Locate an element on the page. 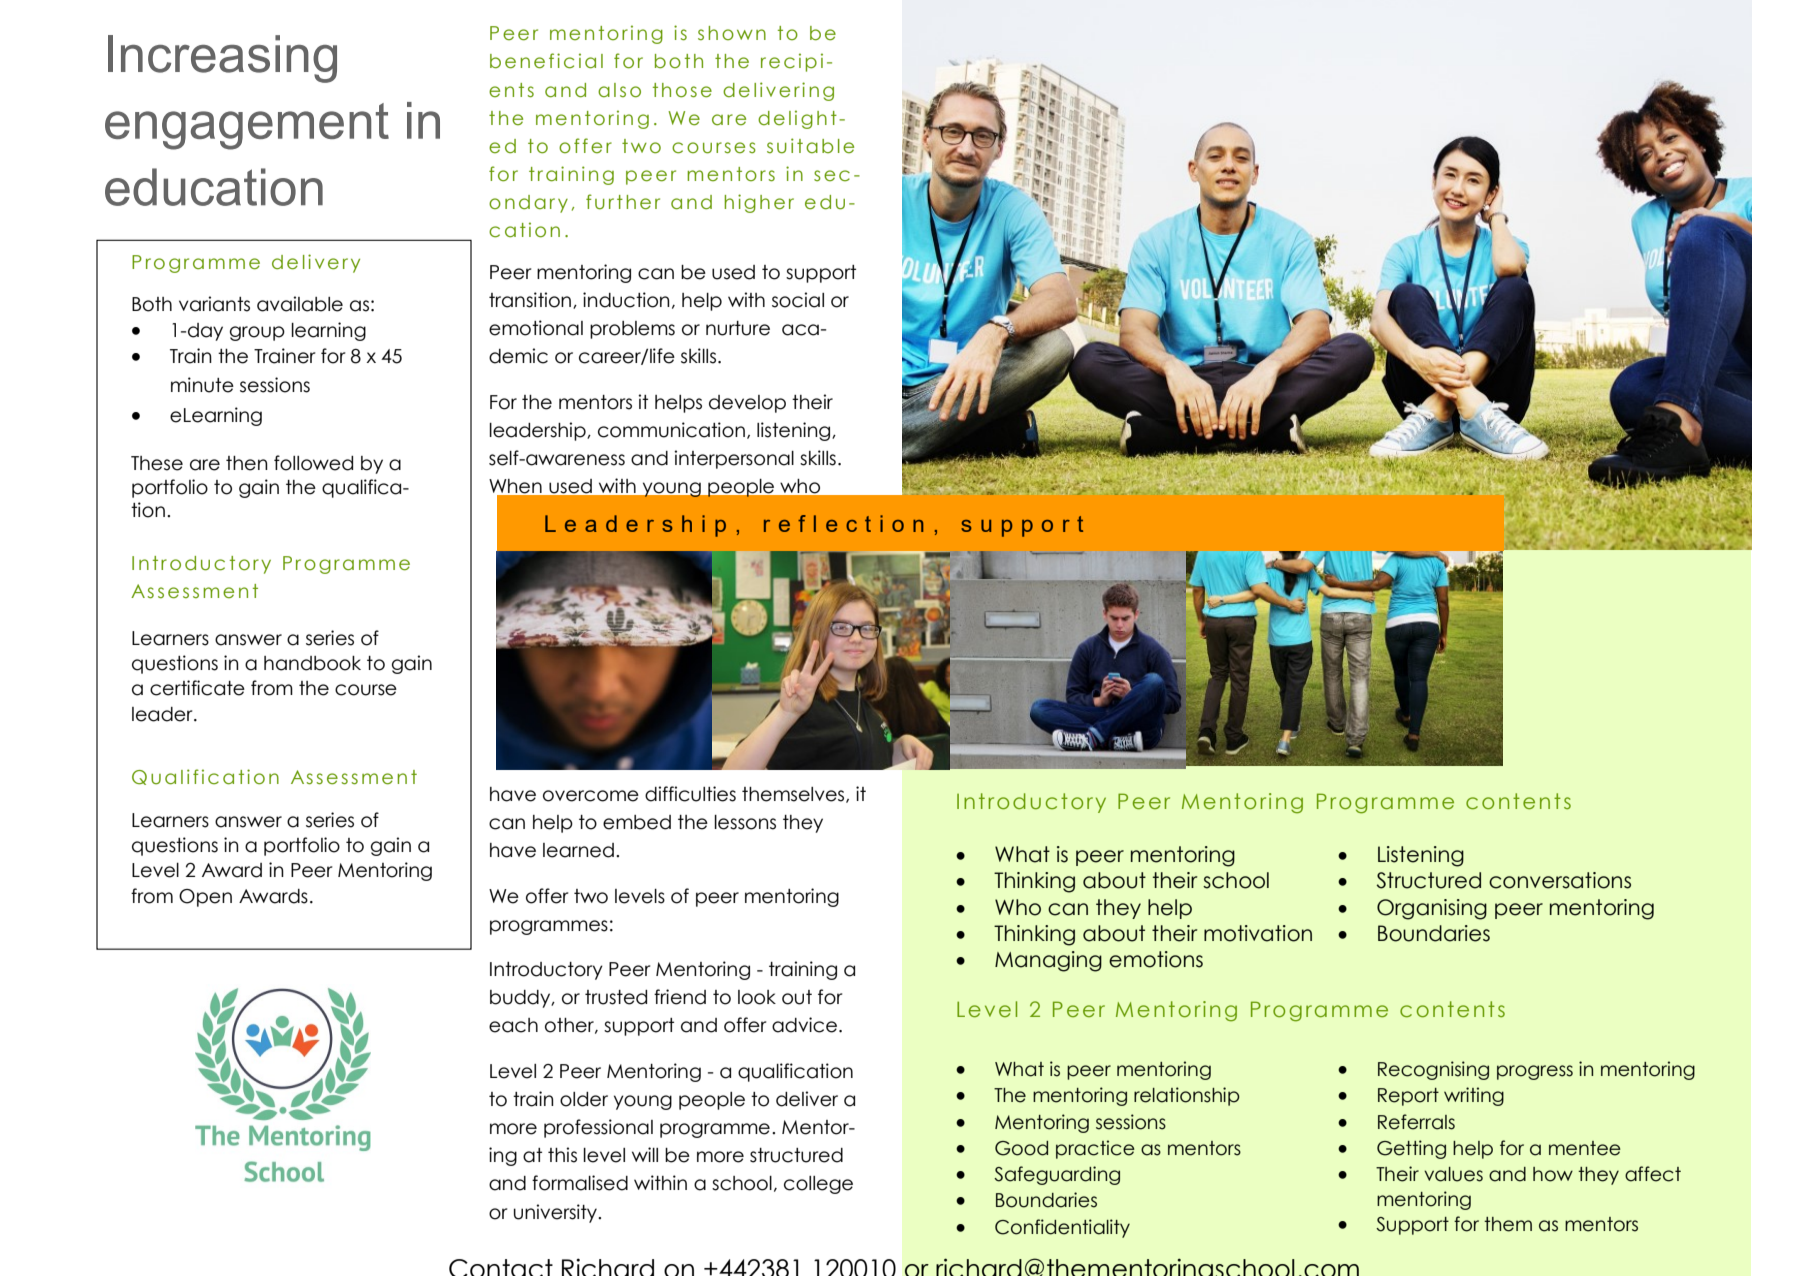 The height and width of the page is (1276, 1805). interpersonal is located at coordinates (734, 459).
